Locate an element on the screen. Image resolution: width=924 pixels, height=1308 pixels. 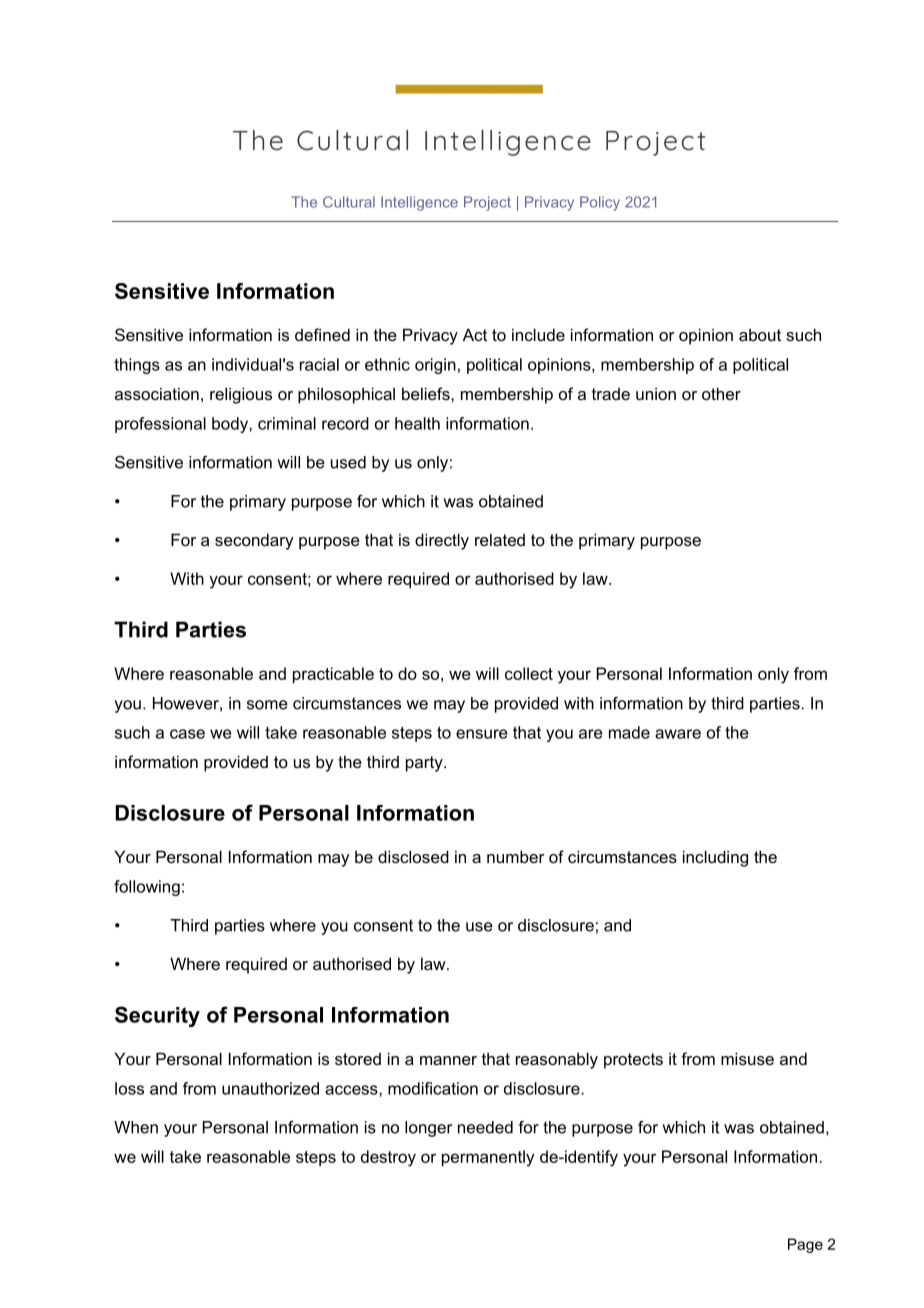
permanently is located at coordinates (488, 1158).
